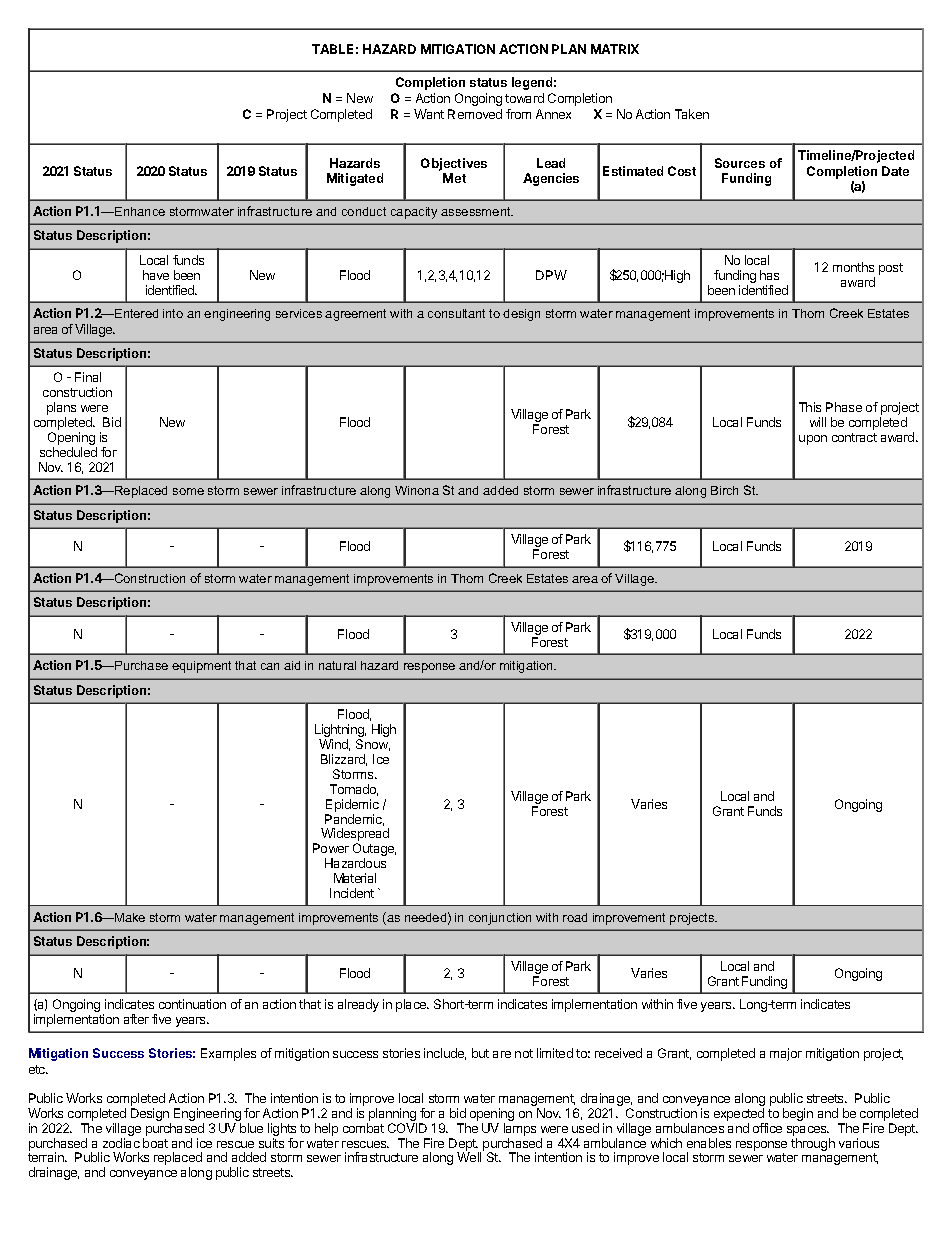 This screenshot has height=1233, width=952. I want to click on natural, so click(337, 665).
